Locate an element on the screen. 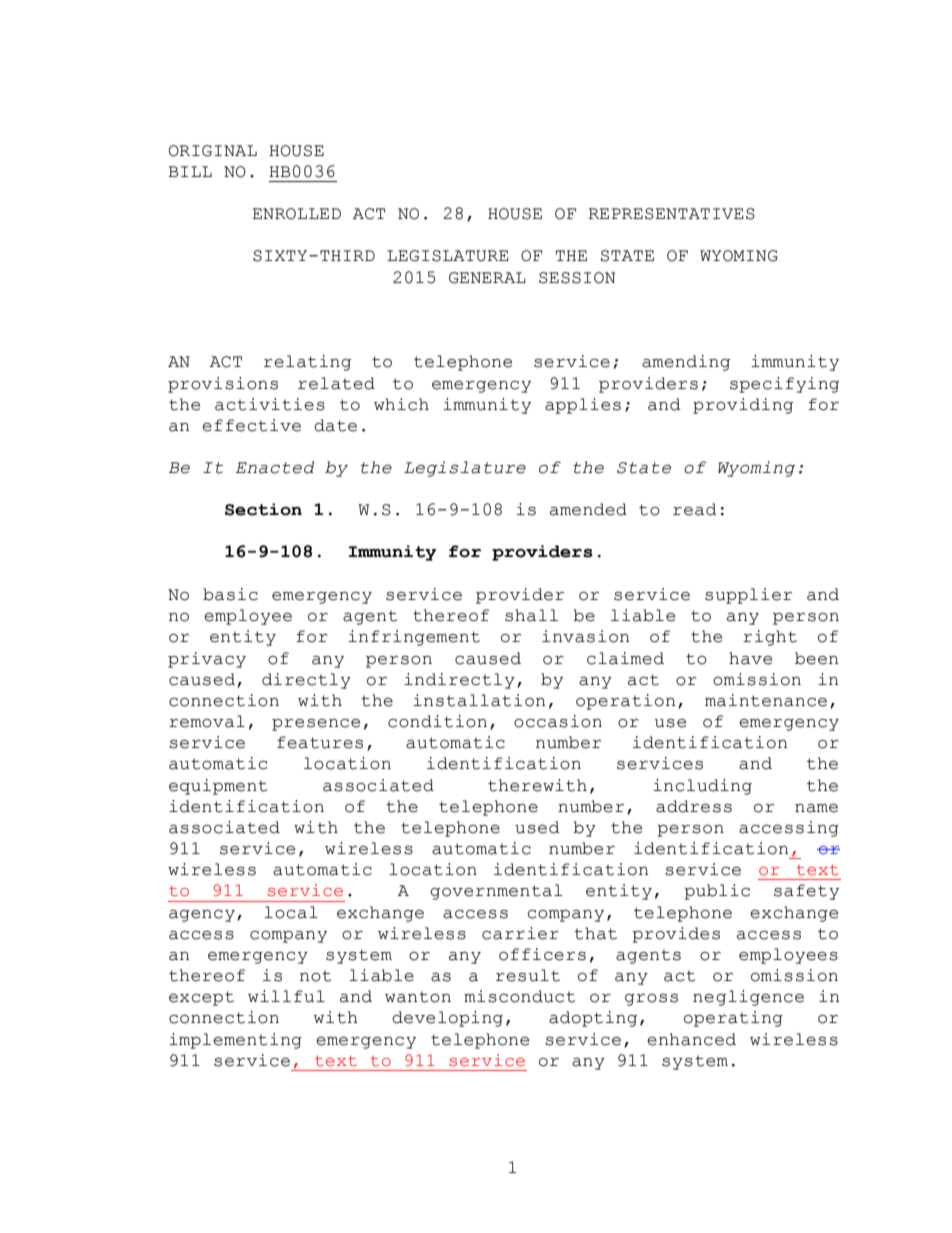 The image size is (952, 1233). REPRESENTATIVES is located at coordinates (671, 214).
